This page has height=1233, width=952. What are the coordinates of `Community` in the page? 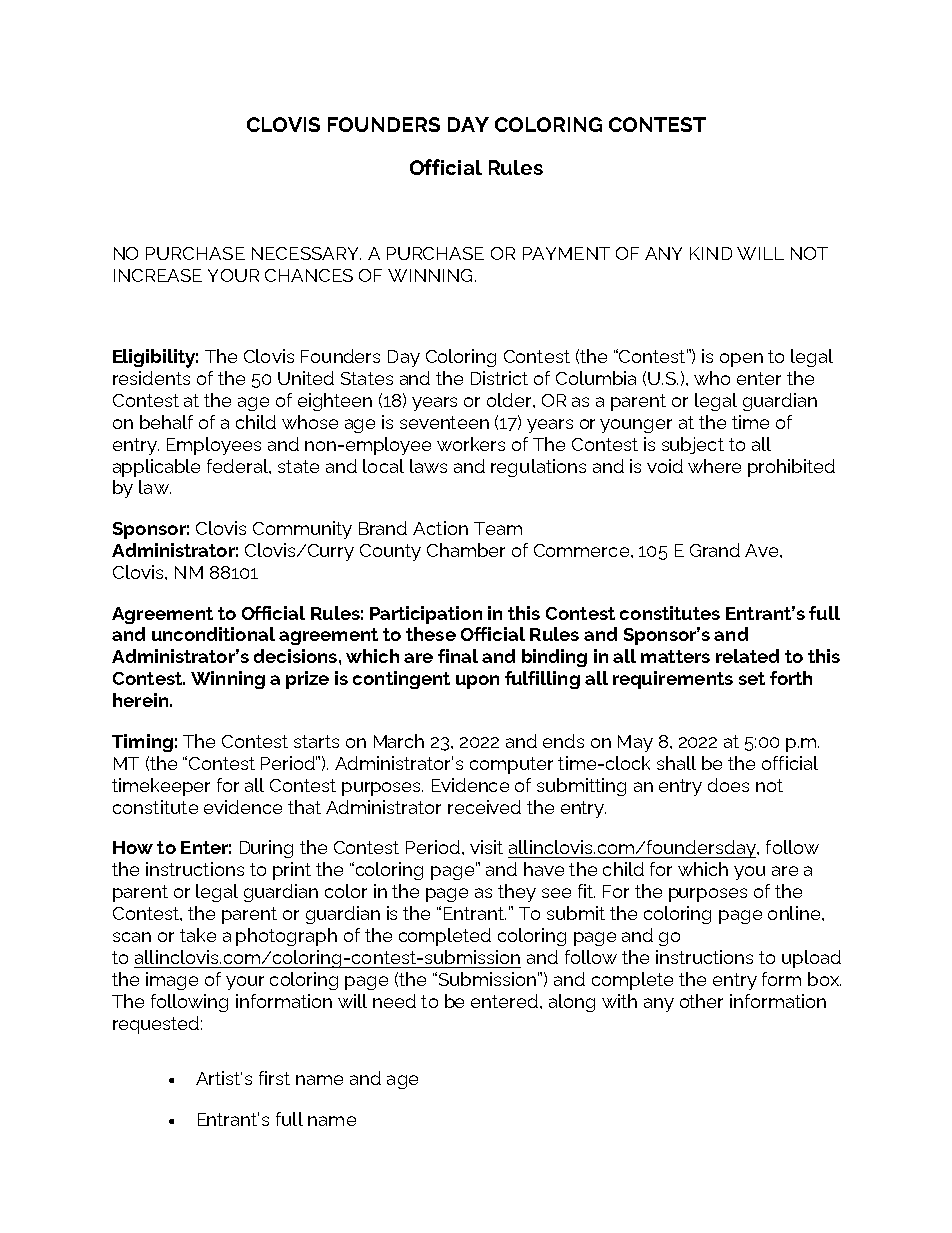 It's located at (302, 530).
